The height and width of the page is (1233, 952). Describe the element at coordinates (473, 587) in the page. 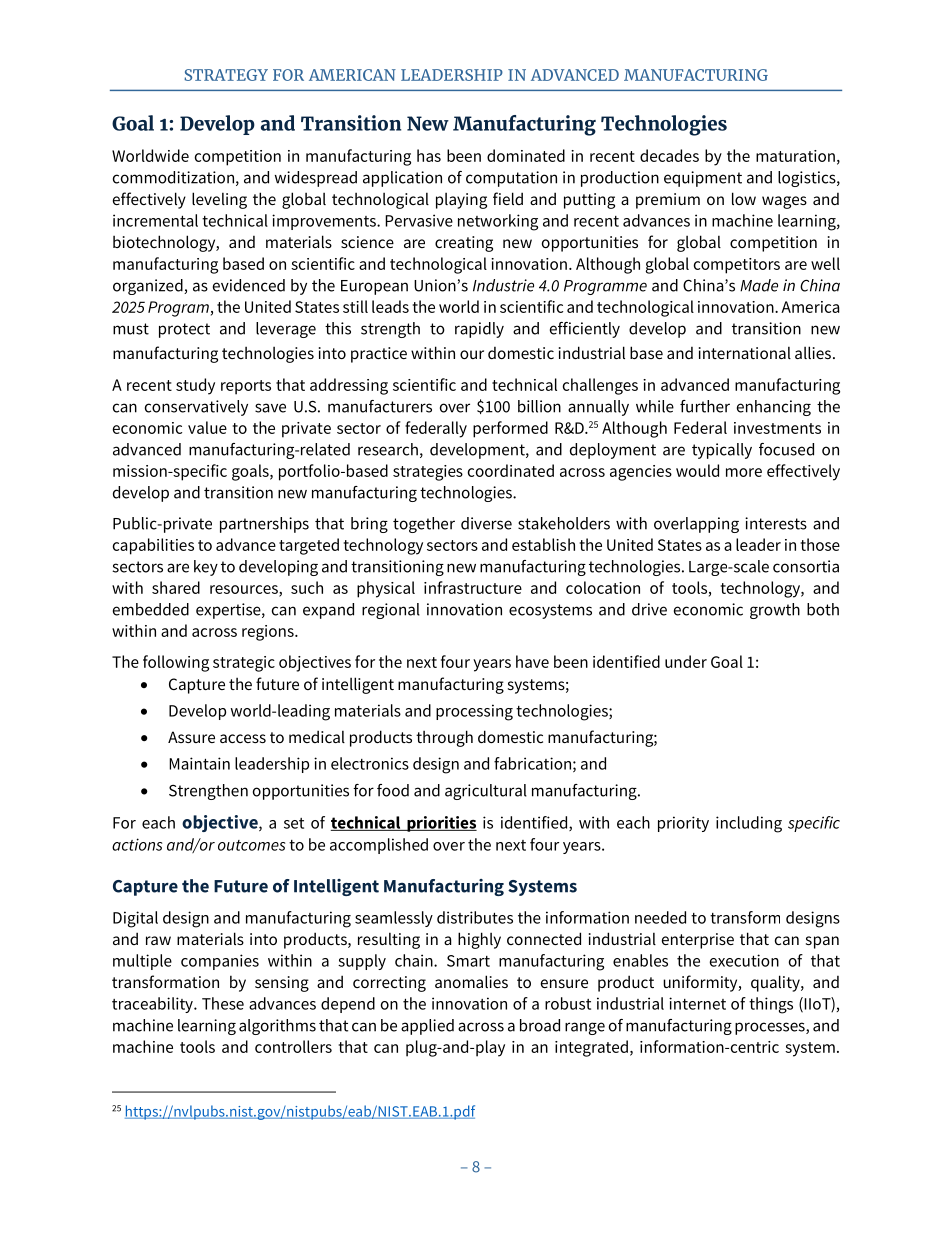

I see `infrastructure` at that location.
